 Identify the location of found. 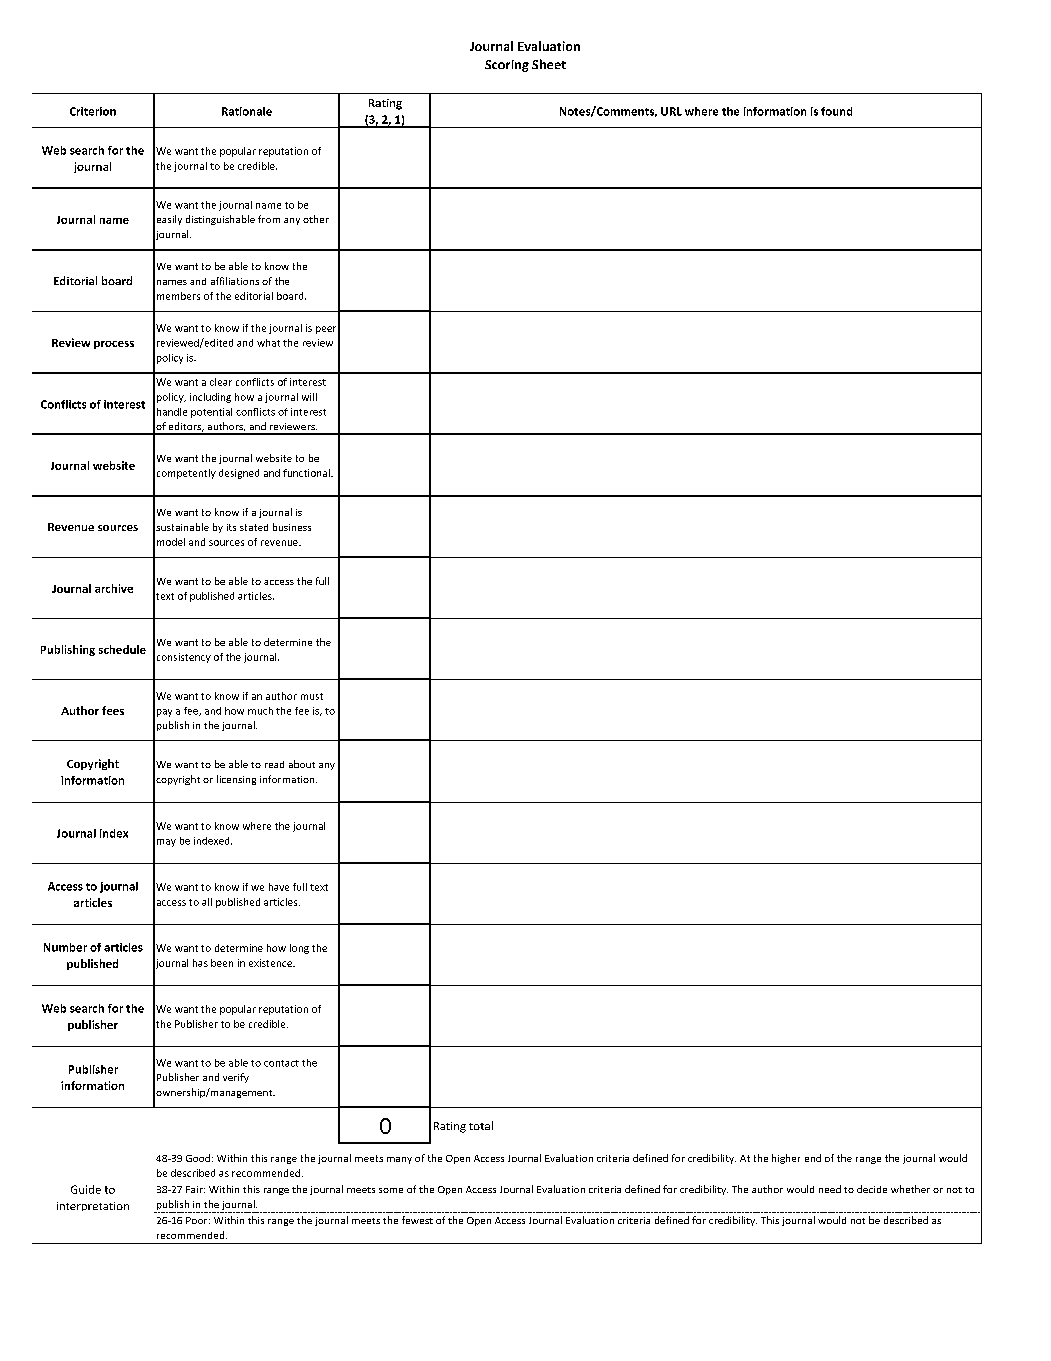
(836, 111).
